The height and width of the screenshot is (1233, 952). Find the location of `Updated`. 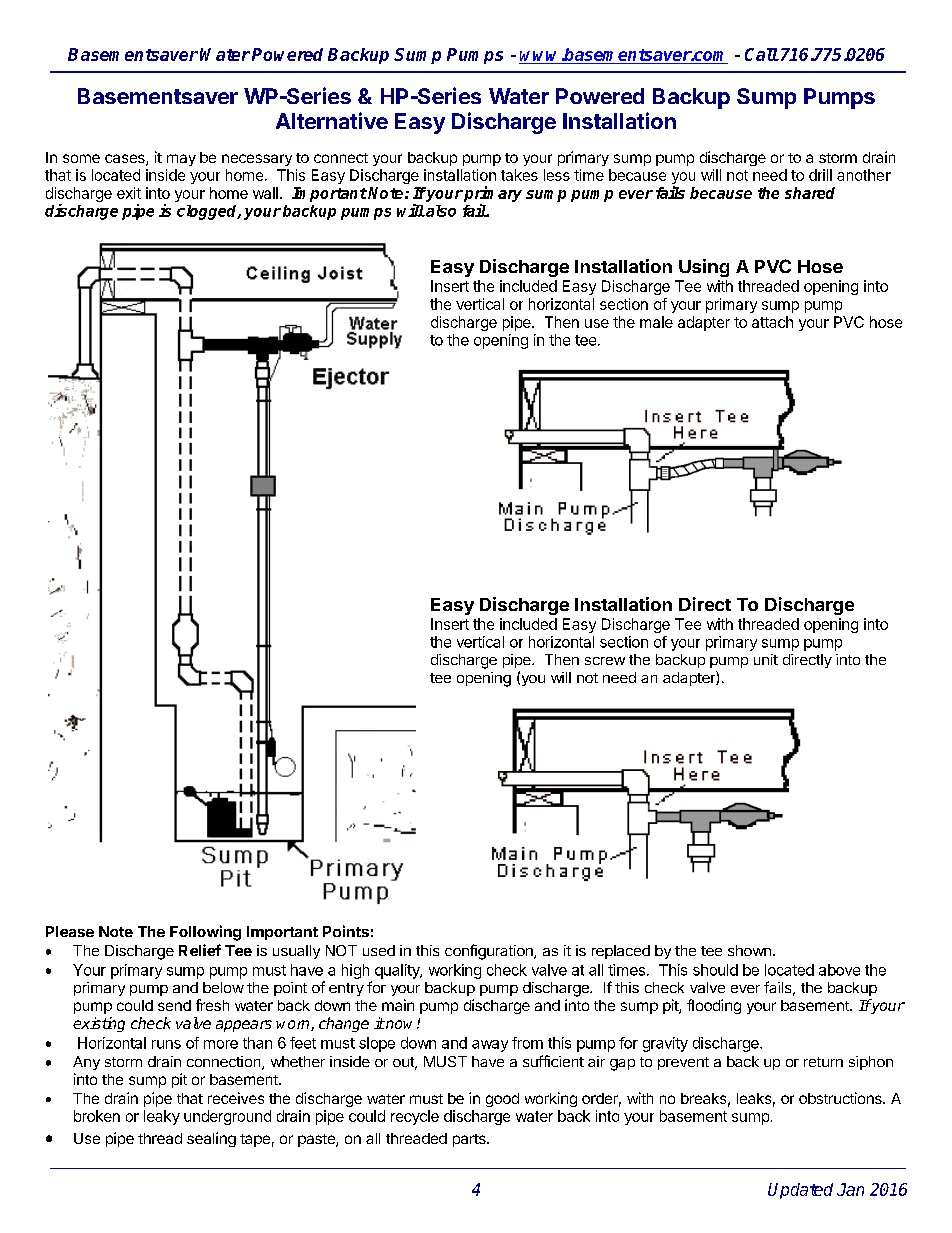

Updated is located at coordinates (800, 1191).
